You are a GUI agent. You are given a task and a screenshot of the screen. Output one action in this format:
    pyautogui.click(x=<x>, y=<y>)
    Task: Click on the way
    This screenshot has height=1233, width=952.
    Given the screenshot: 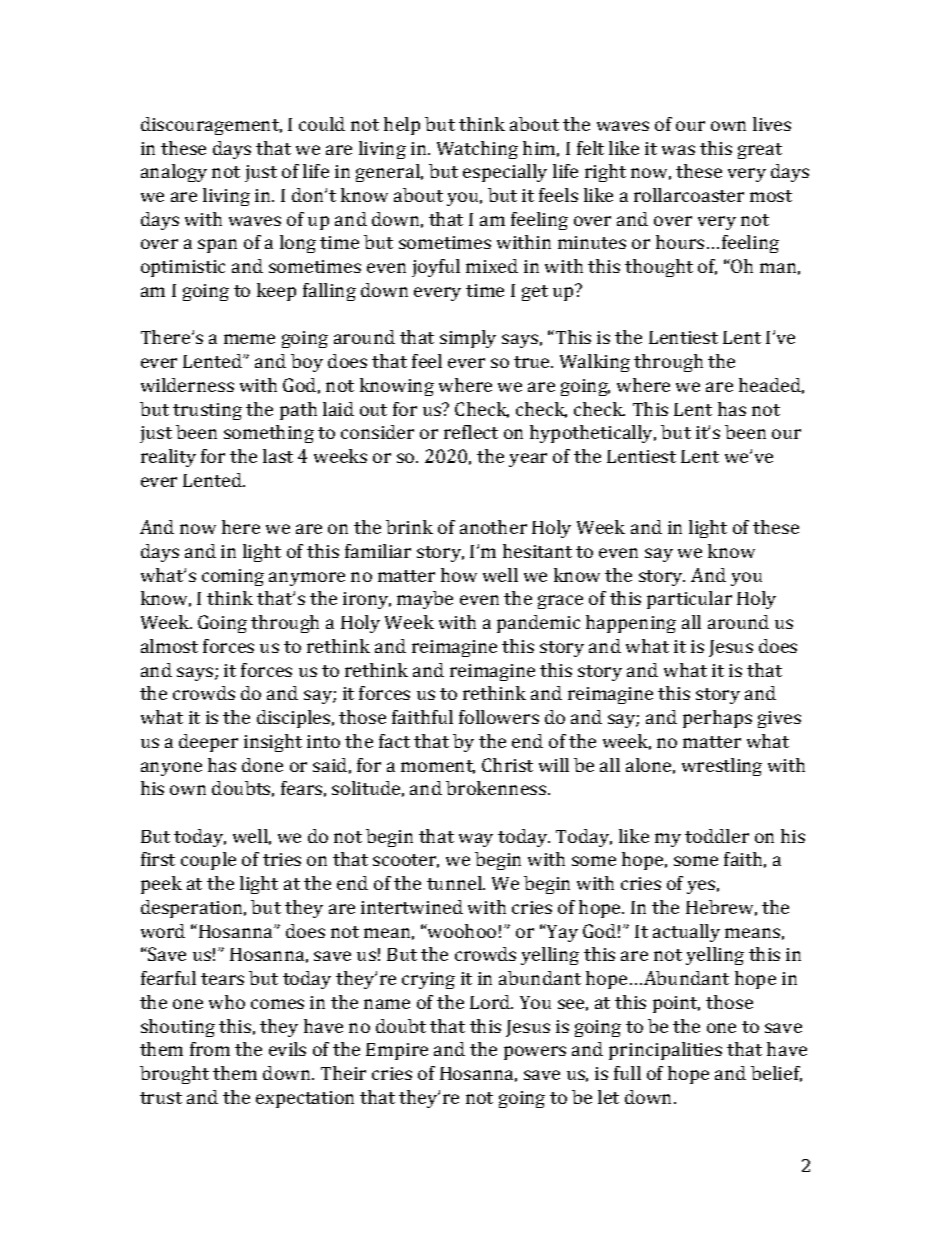 What is the action you would take?
    pyautogui.click(x=476, y=840)
